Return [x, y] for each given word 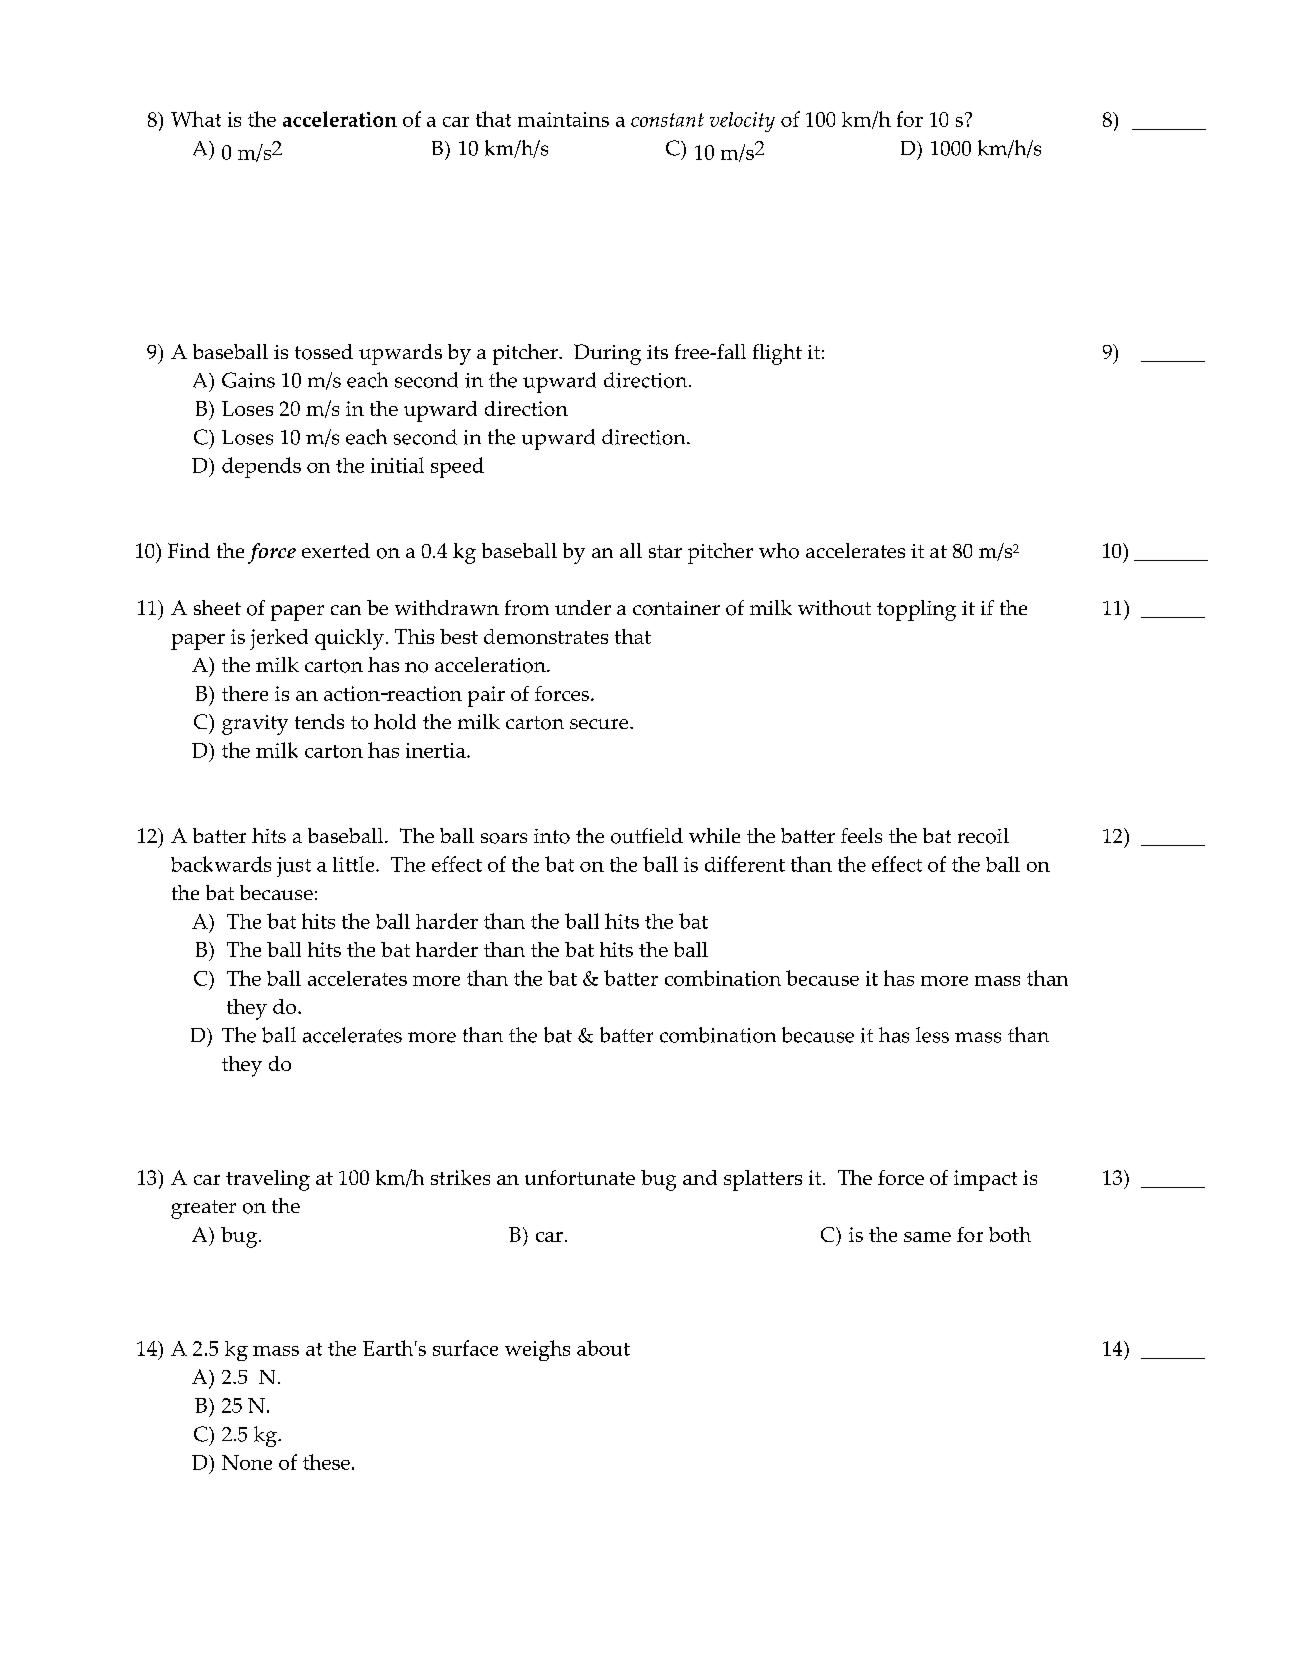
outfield [647, 836]
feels [861, 835]
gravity [255, 725]
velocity [742, 122]
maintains [563, 119]
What [196, 119]
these [326, 1462]
